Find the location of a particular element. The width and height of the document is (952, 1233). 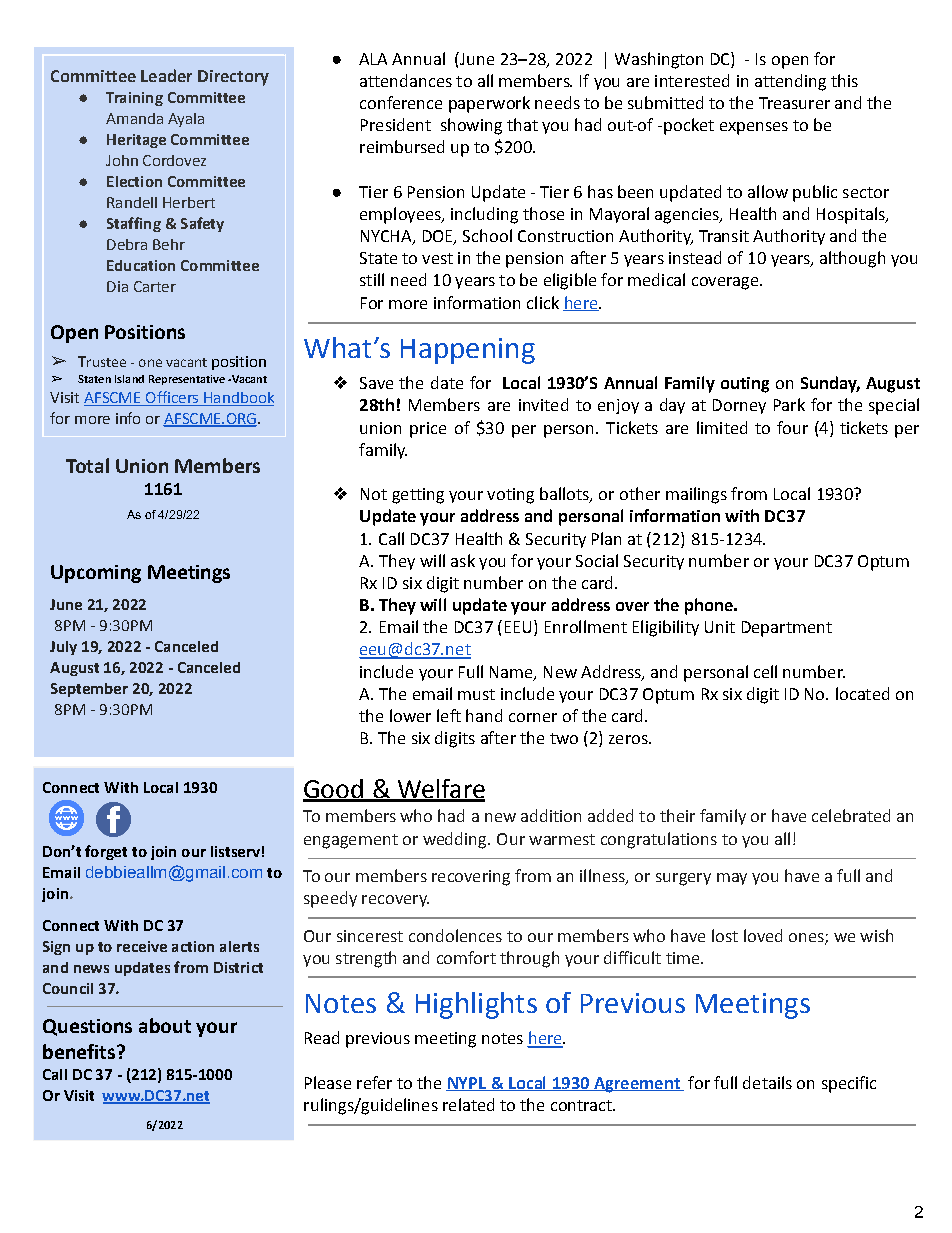

Training is located at coordinates (134, 99).
